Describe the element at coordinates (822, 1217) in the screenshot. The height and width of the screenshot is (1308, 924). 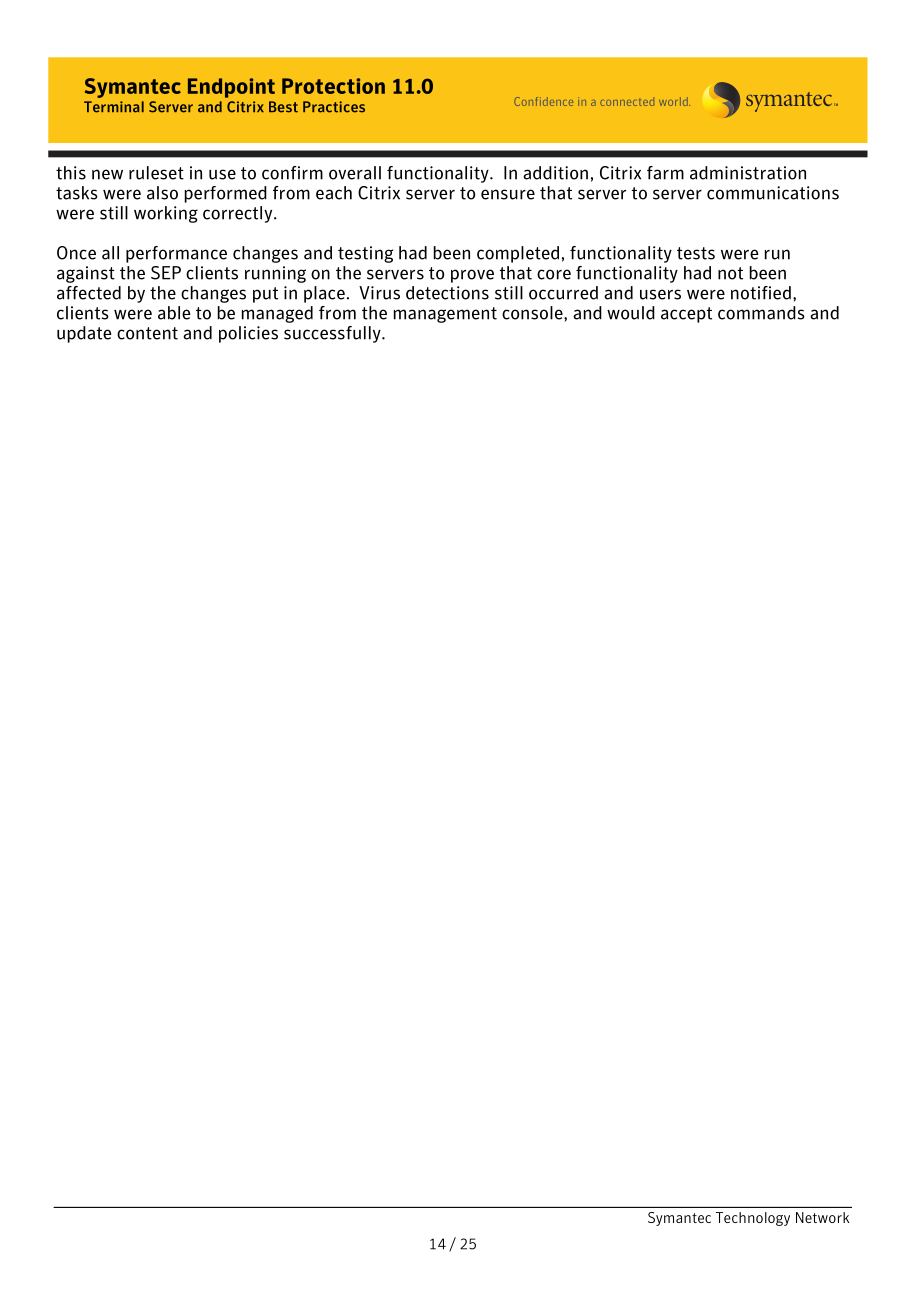
I see `Network` at that location.
